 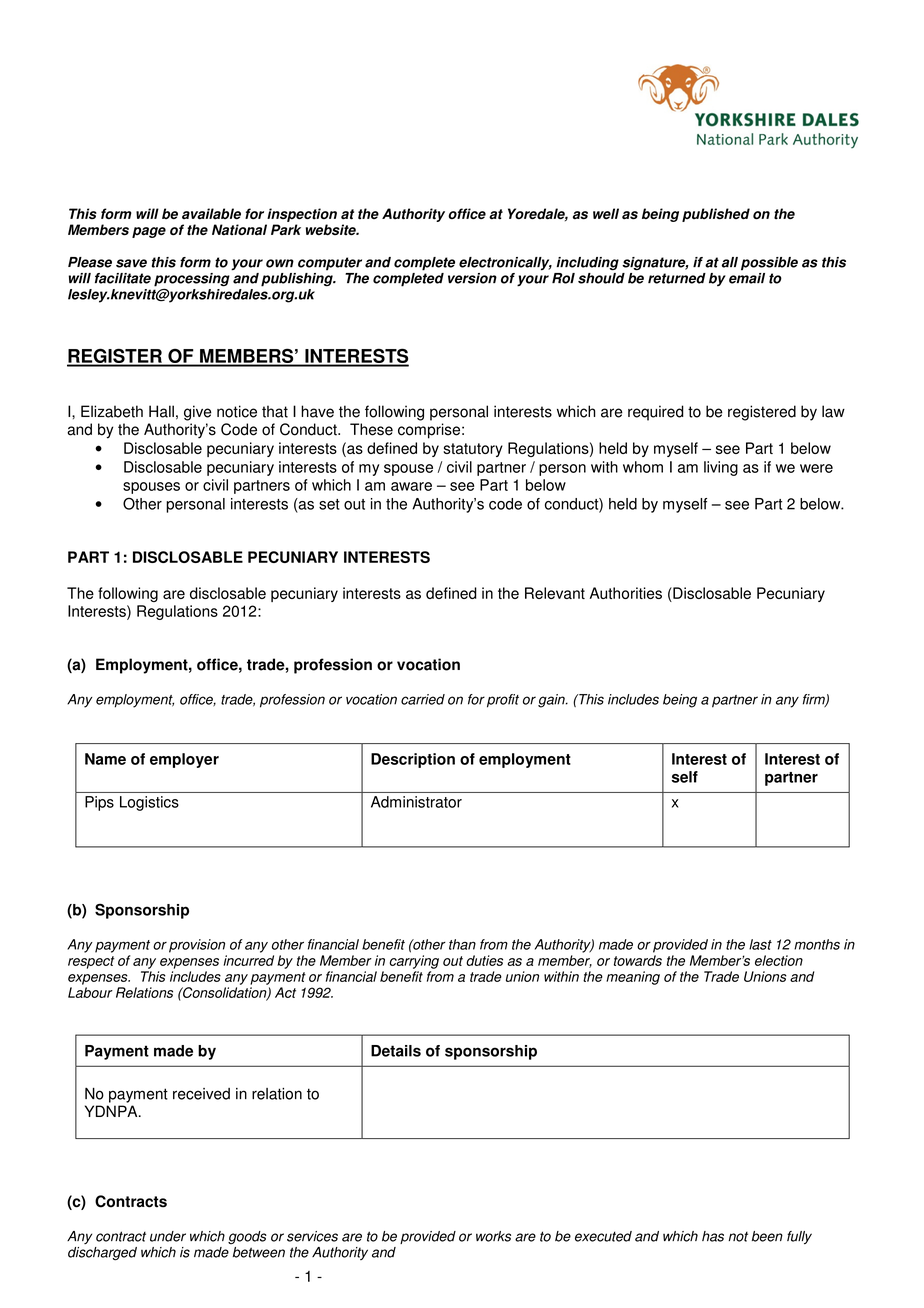 I want to click on Description, so click(x=413, y=760).
